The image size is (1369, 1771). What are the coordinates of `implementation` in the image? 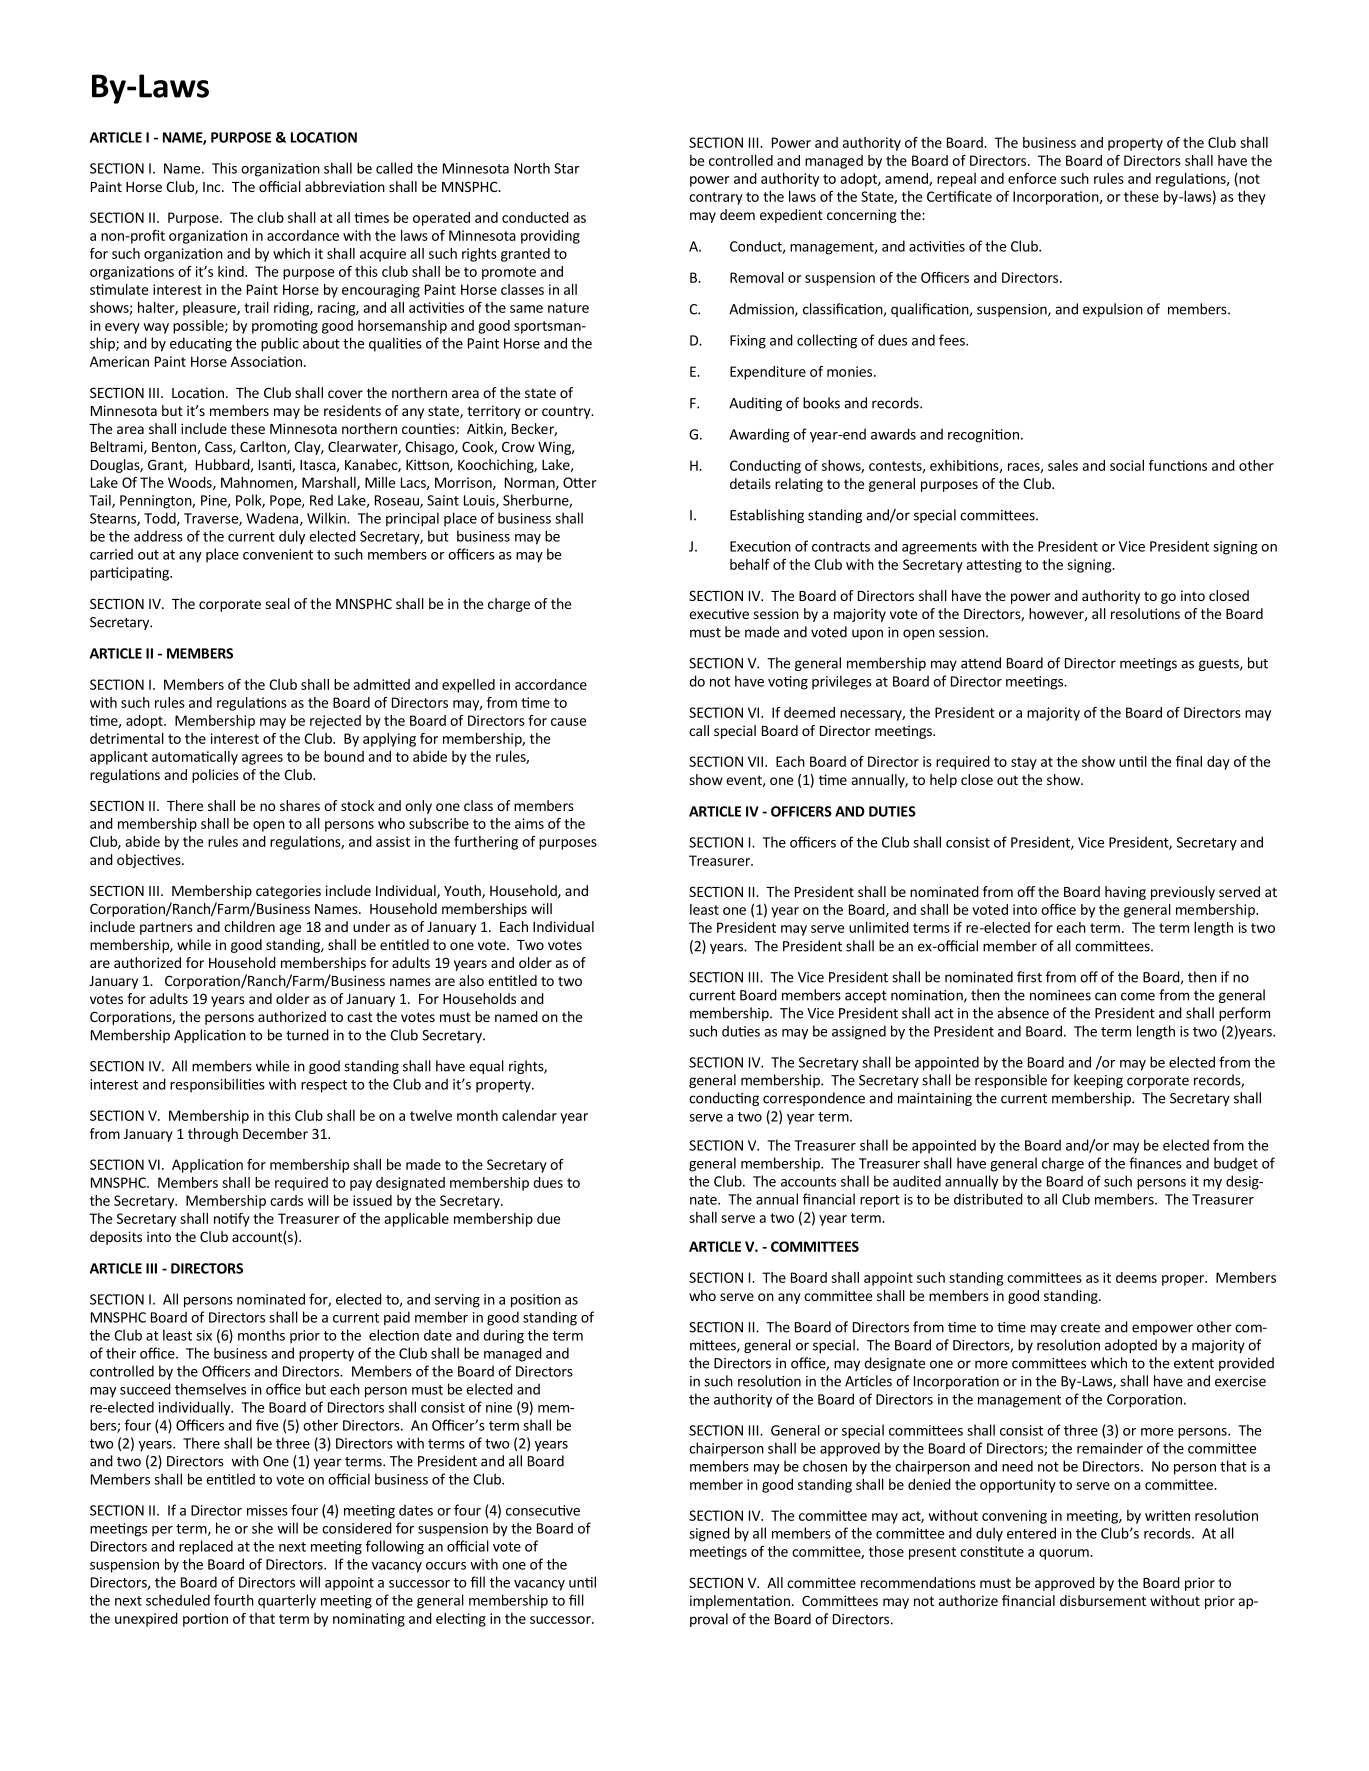 It's located at (740, 1602).
